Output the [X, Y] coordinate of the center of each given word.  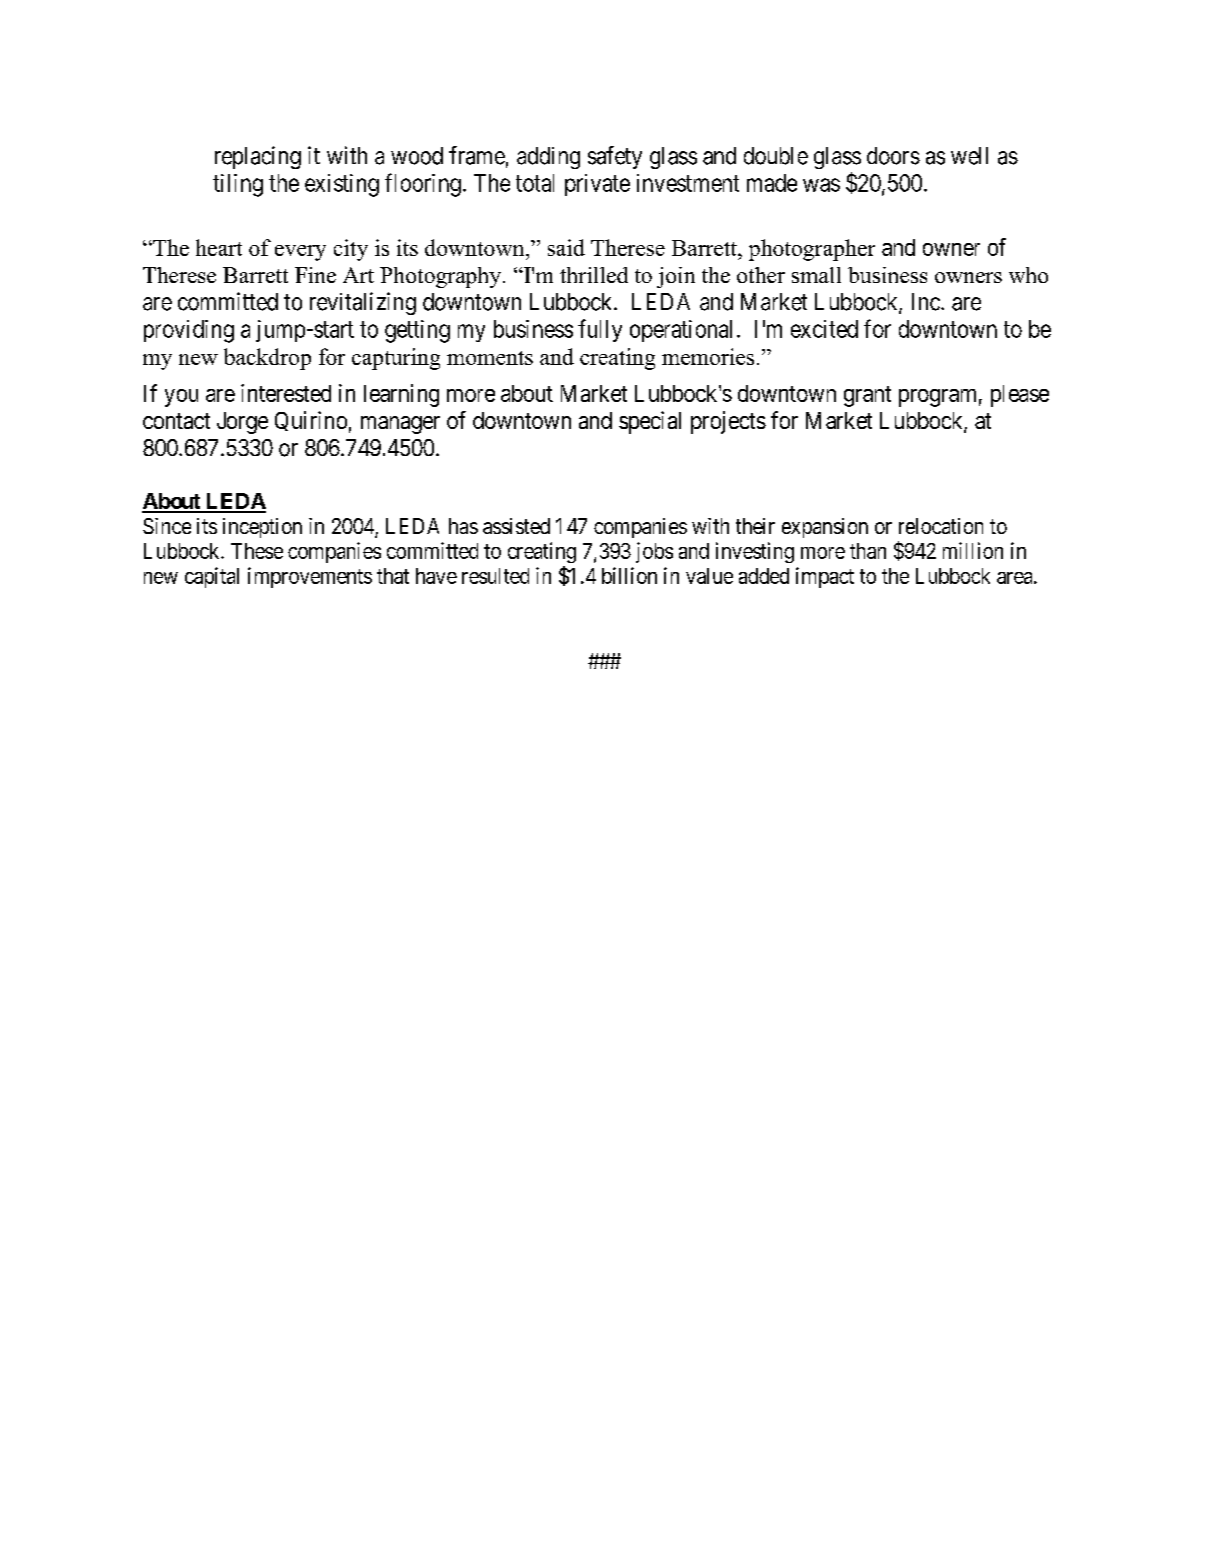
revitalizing [363, 303]
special [650, 422]
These [257, 551]
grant [867, 396]
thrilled [594, 275]
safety [615, 157]
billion [629, 575]
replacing [258, 157]
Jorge [242, 423]
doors [893, 156]
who [1028, 275]
